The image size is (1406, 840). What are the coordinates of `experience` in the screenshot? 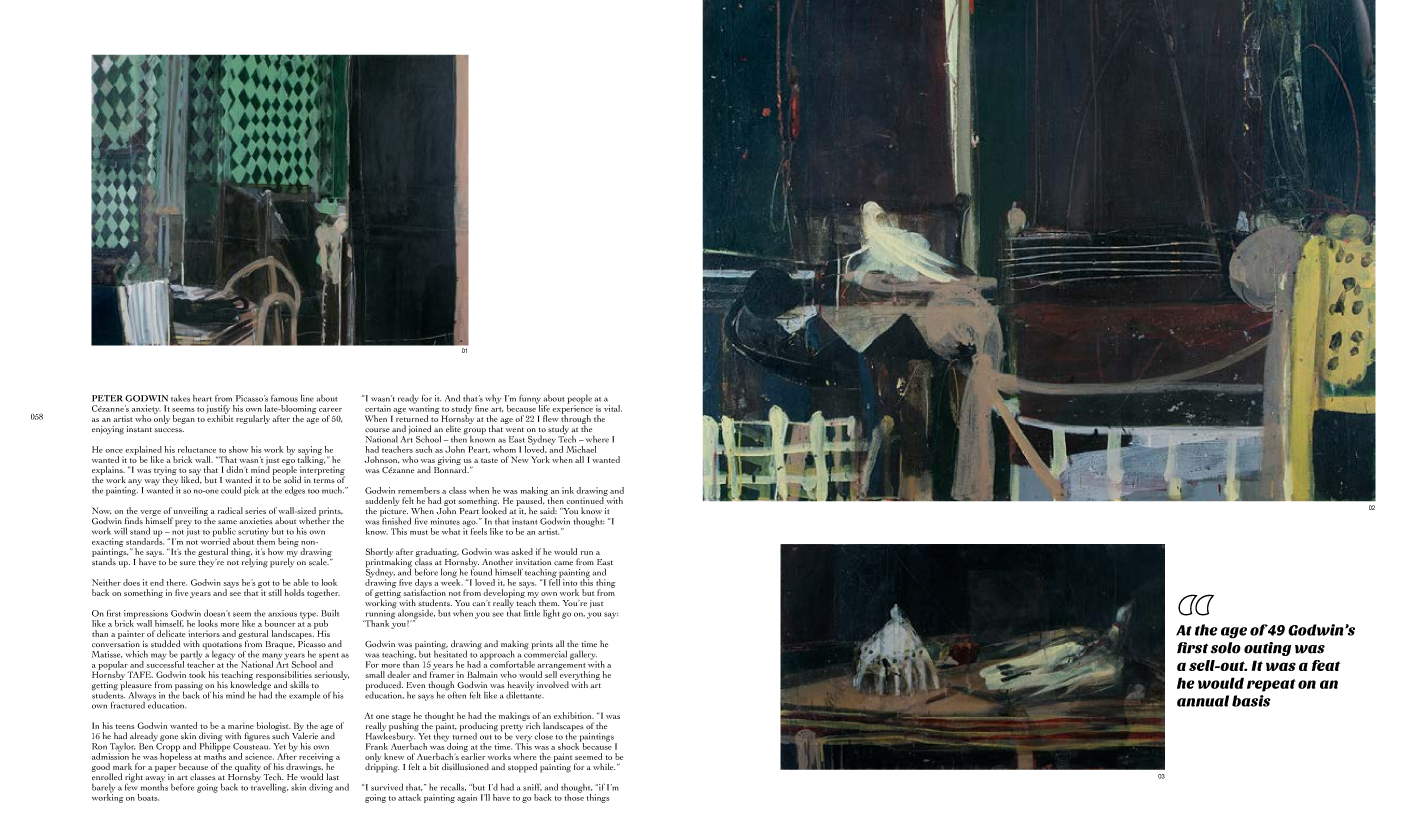 It's located at (572, 409).
